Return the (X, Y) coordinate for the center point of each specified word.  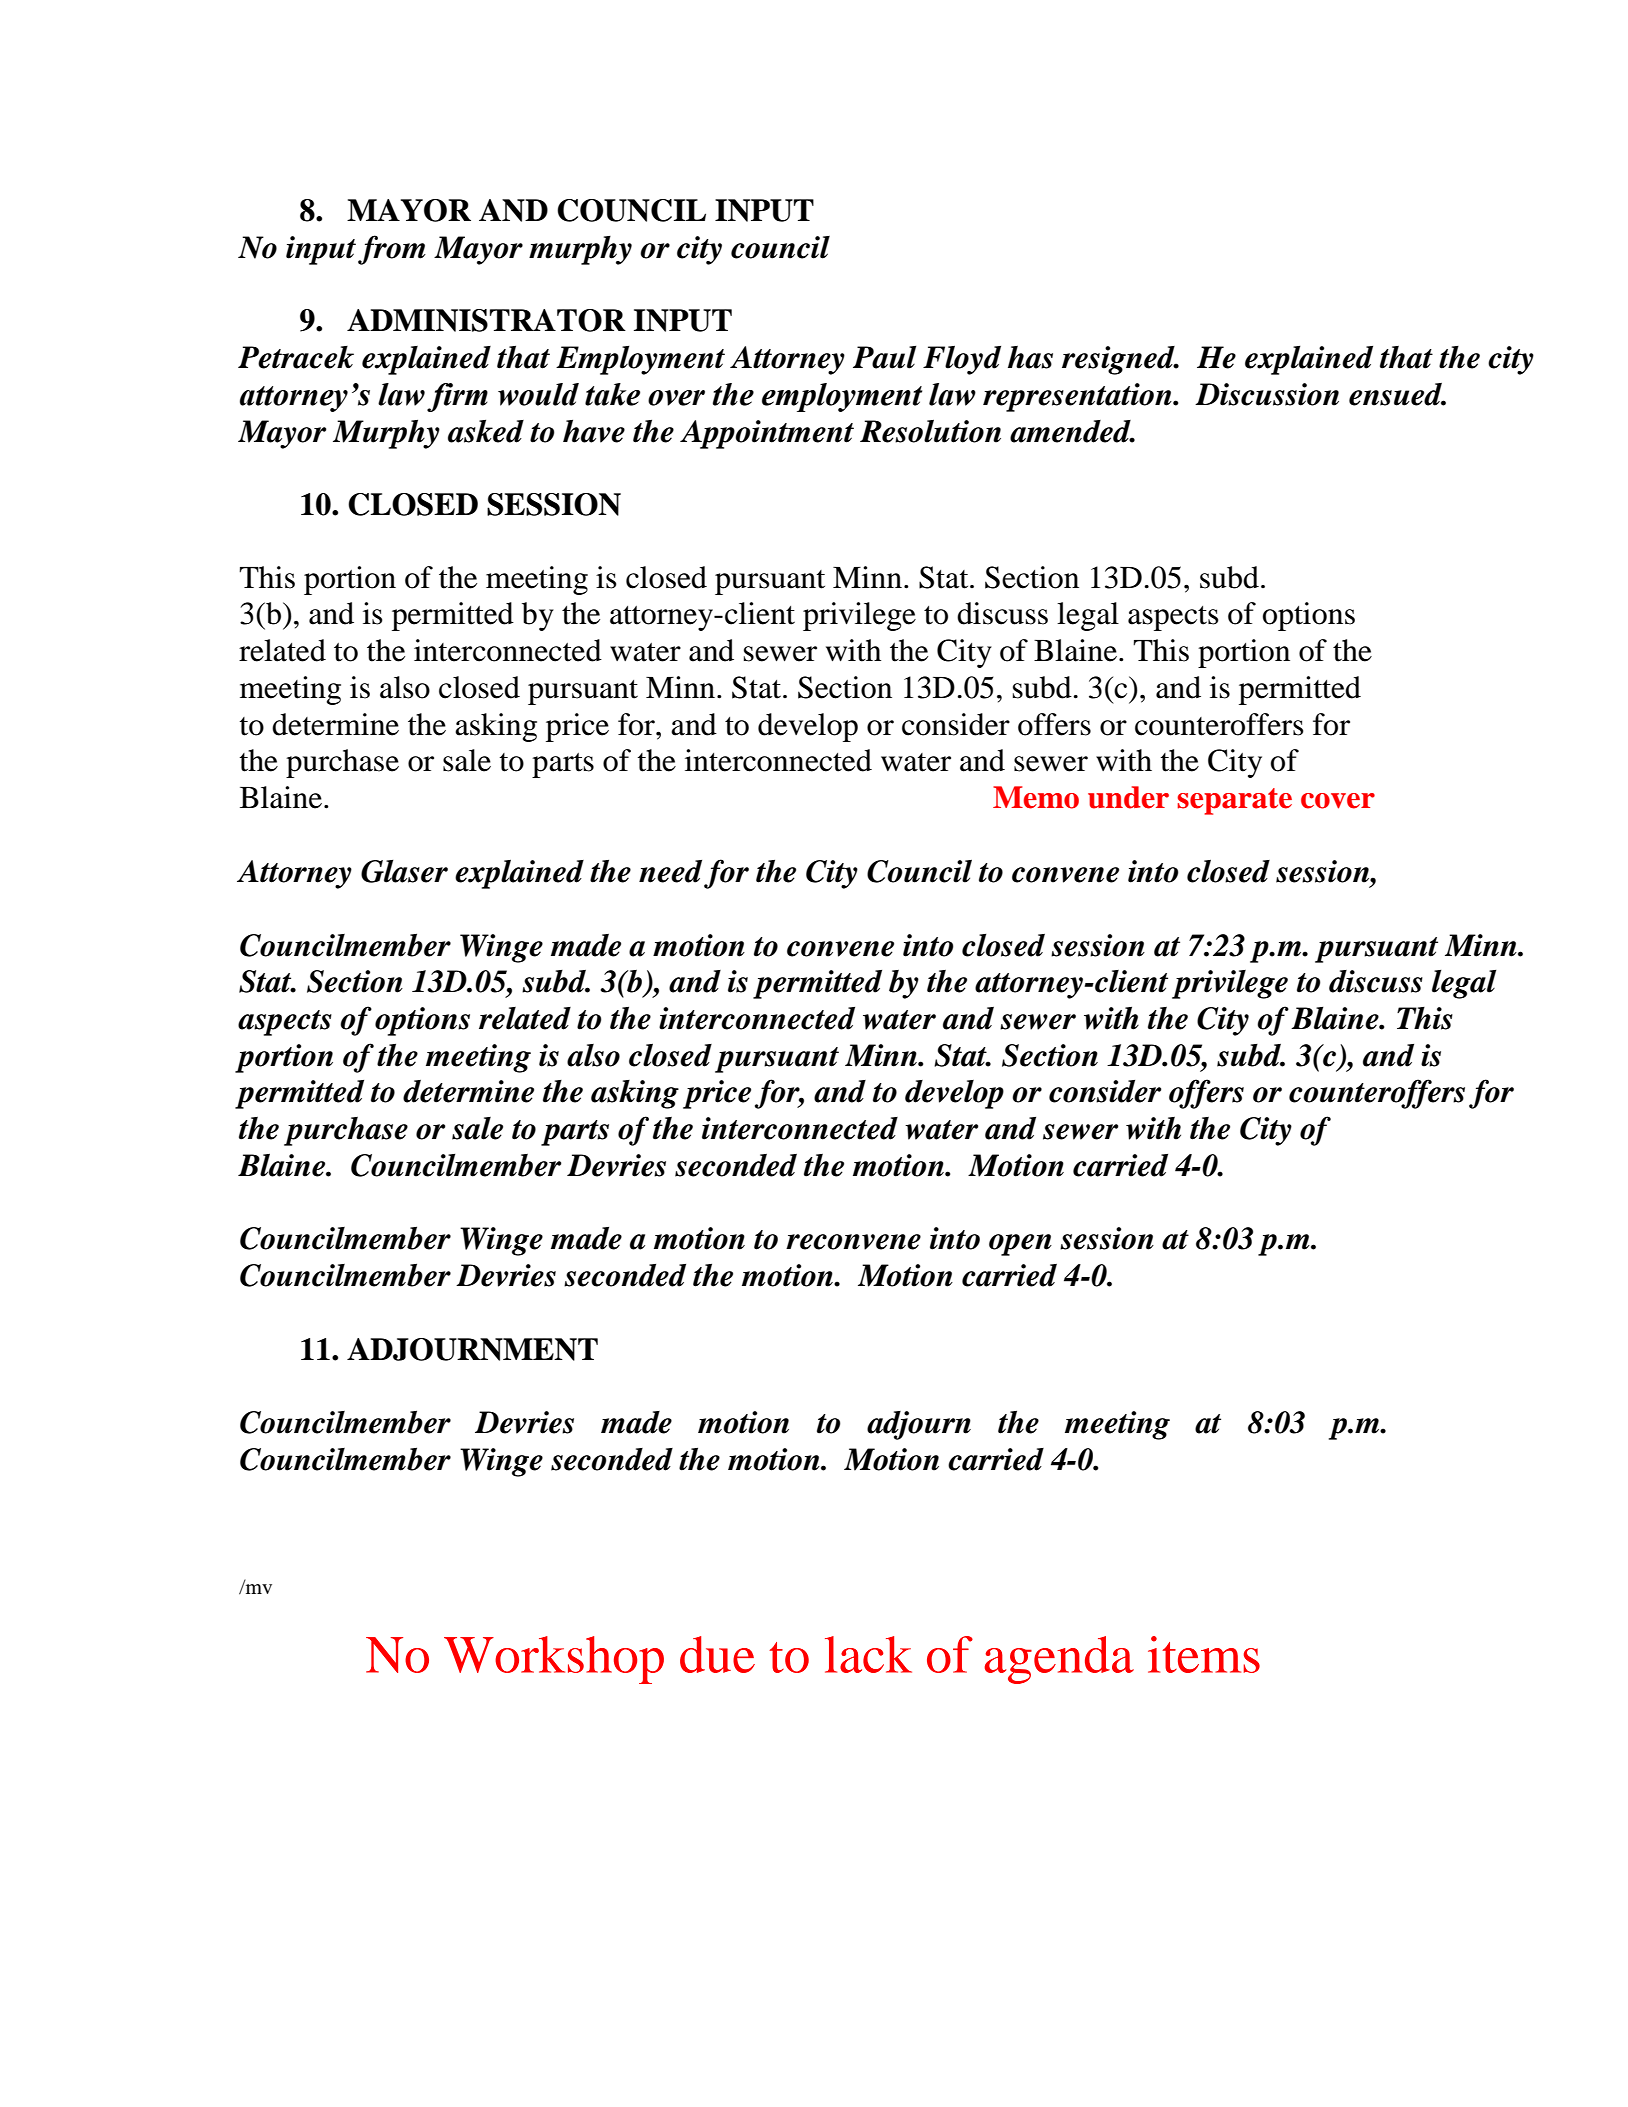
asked (486, 431)
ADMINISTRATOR (486, 320)
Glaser (404, 871)
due (717, 1654)
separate (1234, 801)
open (1020, 1245)
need (670, 871)
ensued (1397, 394)
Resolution (930, 431)
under (1128, 797)
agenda (1059, 1660)
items (1204, 1654)
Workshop (554, 1660)
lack (868, 1654)
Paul (884, 357)
